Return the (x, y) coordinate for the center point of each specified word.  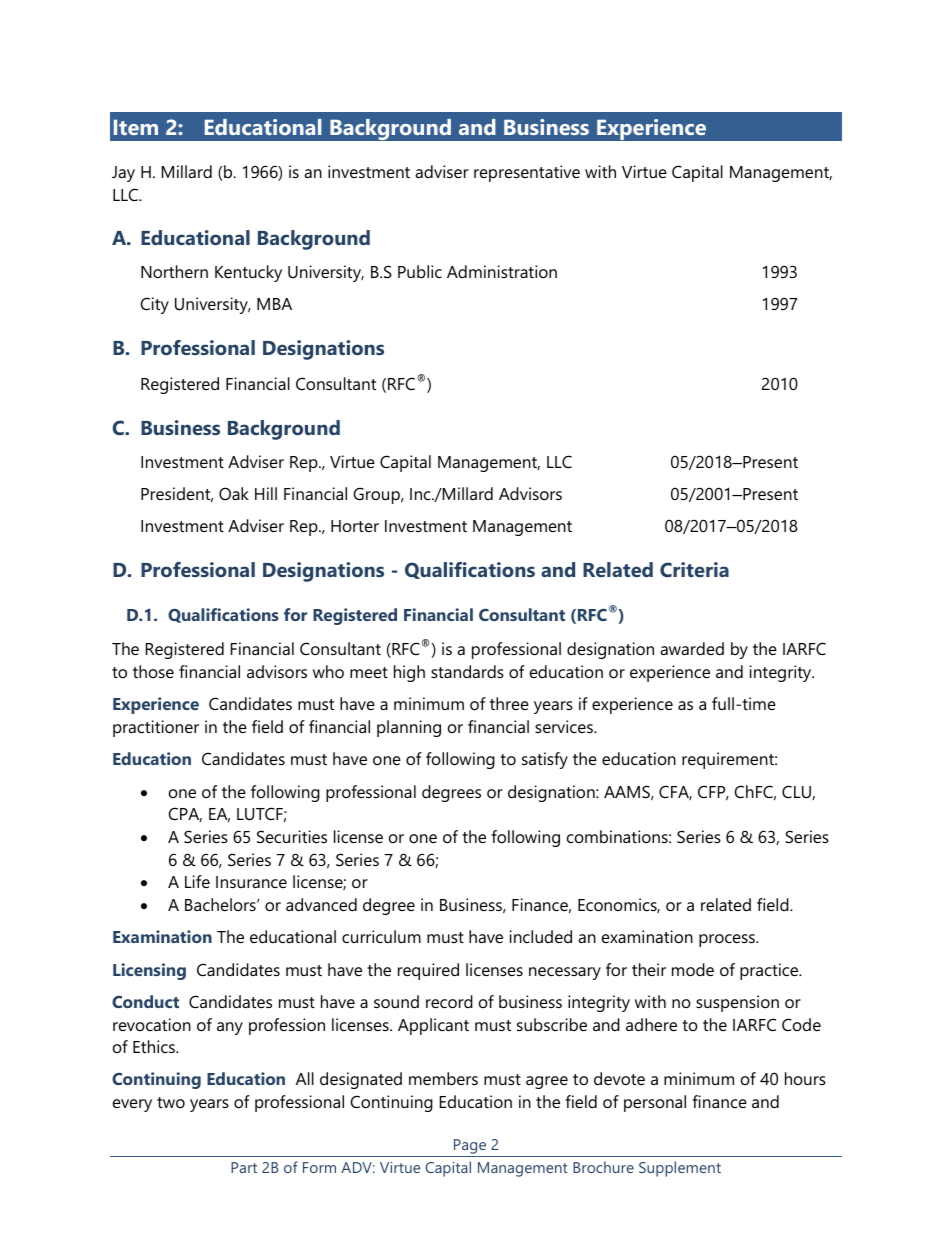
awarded (692, 648)
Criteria (694, 569)
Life (197, 881)
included (541, 936)
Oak (234, 493)
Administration (502, 271)
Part (244, 1167)
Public (420, 271)
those (153, 671)
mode (693, 969)
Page (470, 1146)
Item (136, 127)
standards (467, 671)
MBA (274, 304)
